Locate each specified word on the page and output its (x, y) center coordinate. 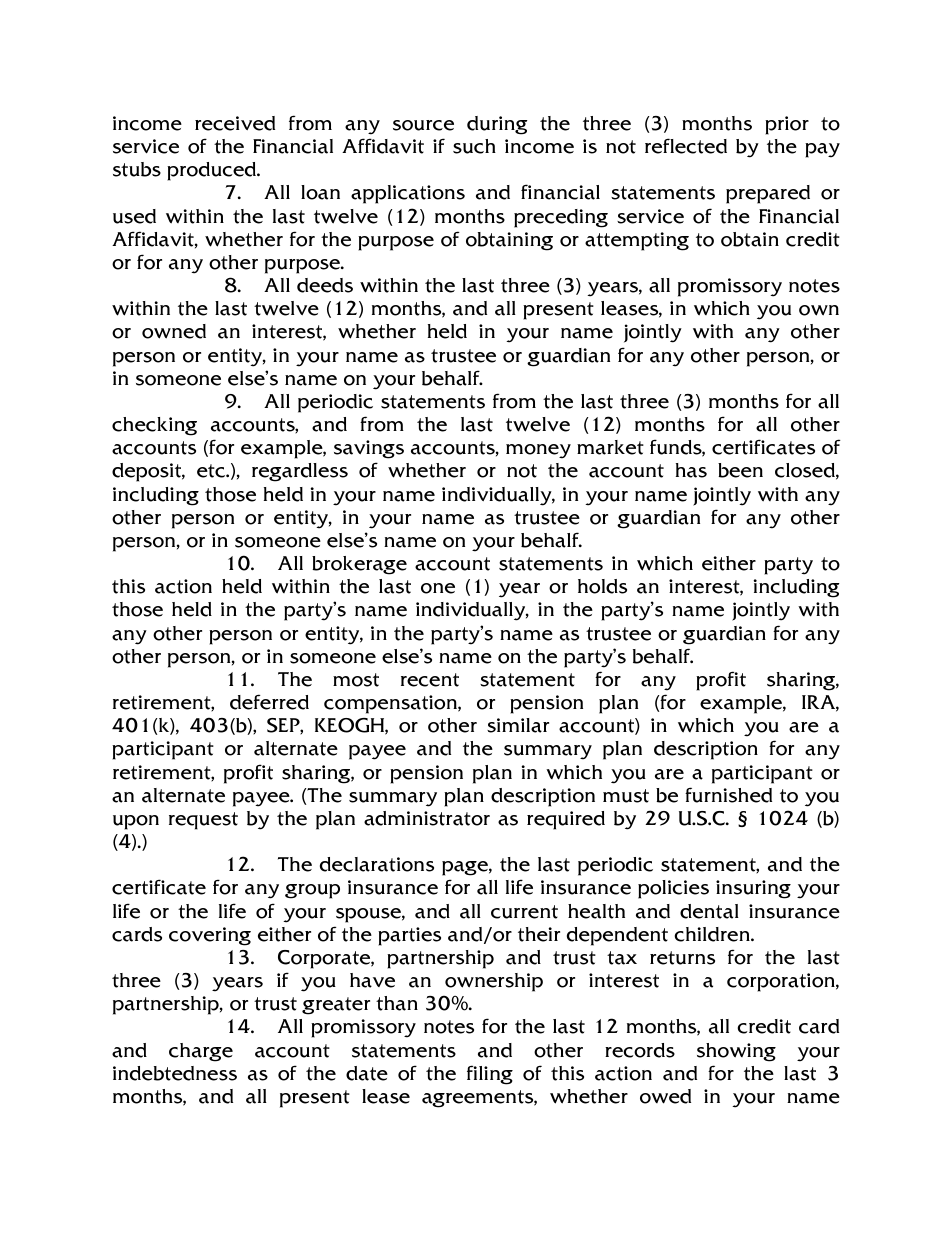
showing (736, 1052)
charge (201, 1052)
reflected (686, 146)
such (474, 146)
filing (490, 1075)
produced (213, 171)
